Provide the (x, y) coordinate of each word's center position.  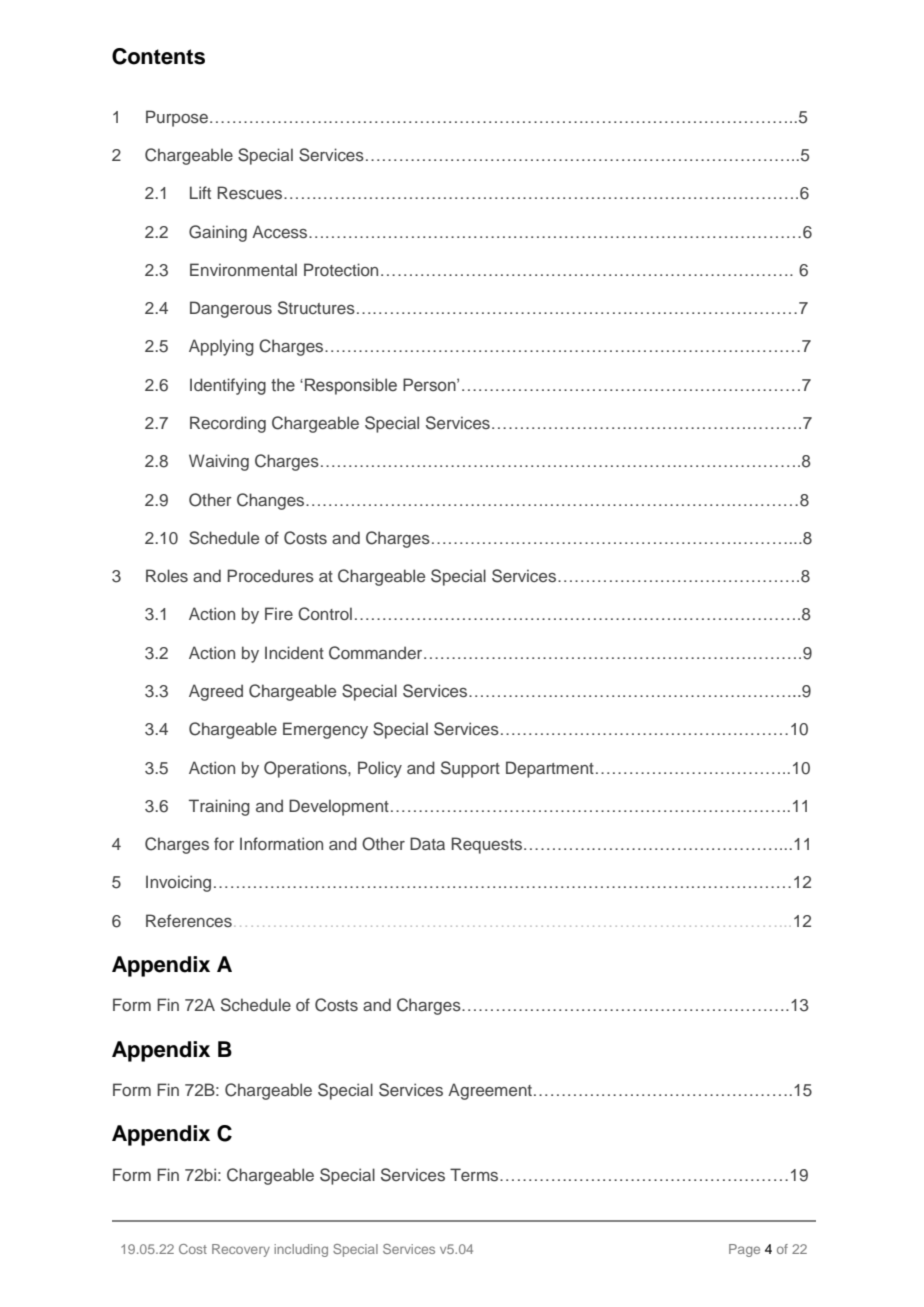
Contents (158, 56)
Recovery (241, 1250)
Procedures (270, 575)
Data (427, 843)
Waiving (219, 462)
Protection (341, 269)
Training (219, 807)
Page (744, 1250)
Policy (380, 769)
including (301, 1250)
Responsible (351, 386)
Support (470, 769)
